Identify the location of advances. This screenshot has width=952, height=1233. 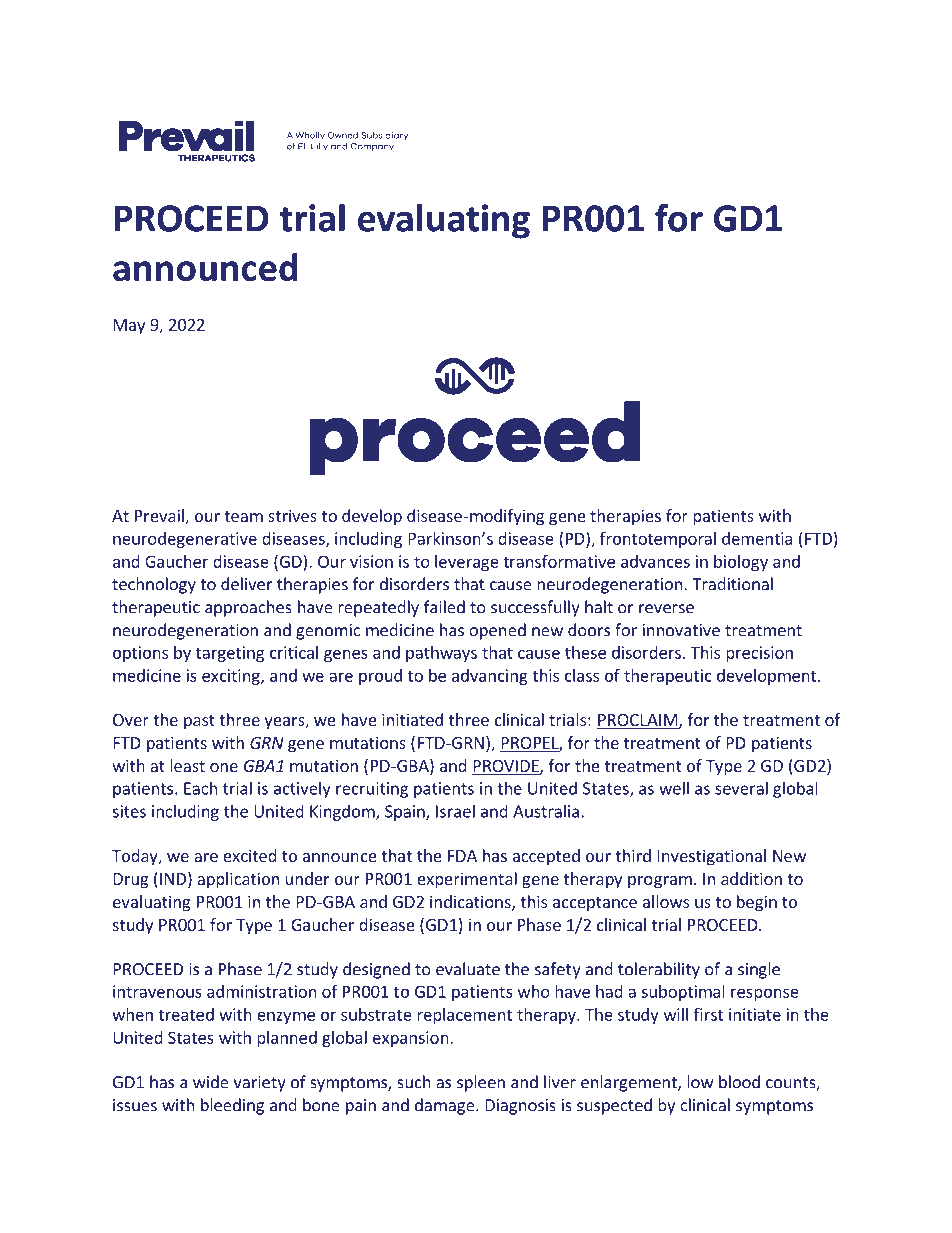
(655, 561).
